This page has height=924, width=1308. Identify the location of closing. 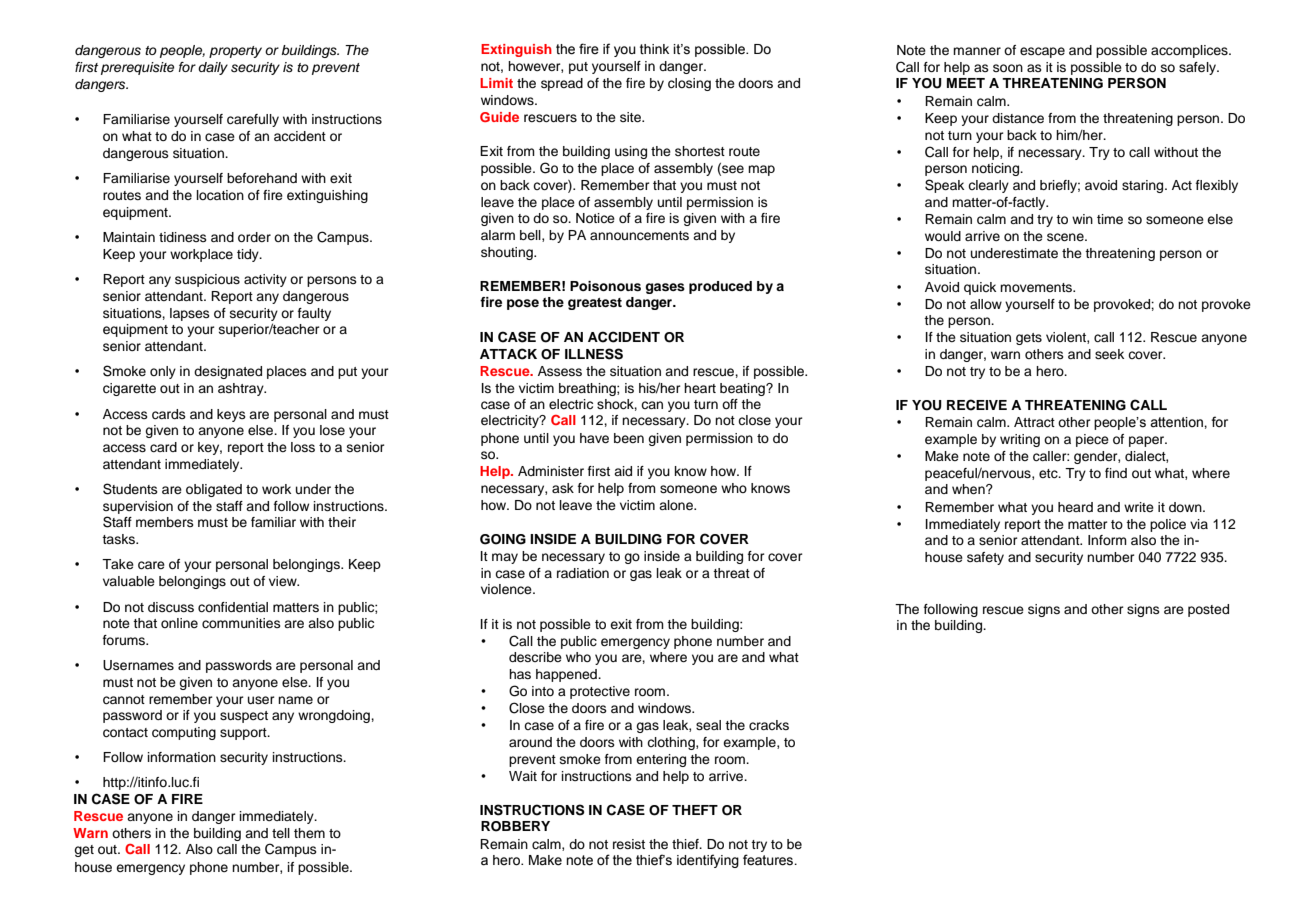
(689, 84).
